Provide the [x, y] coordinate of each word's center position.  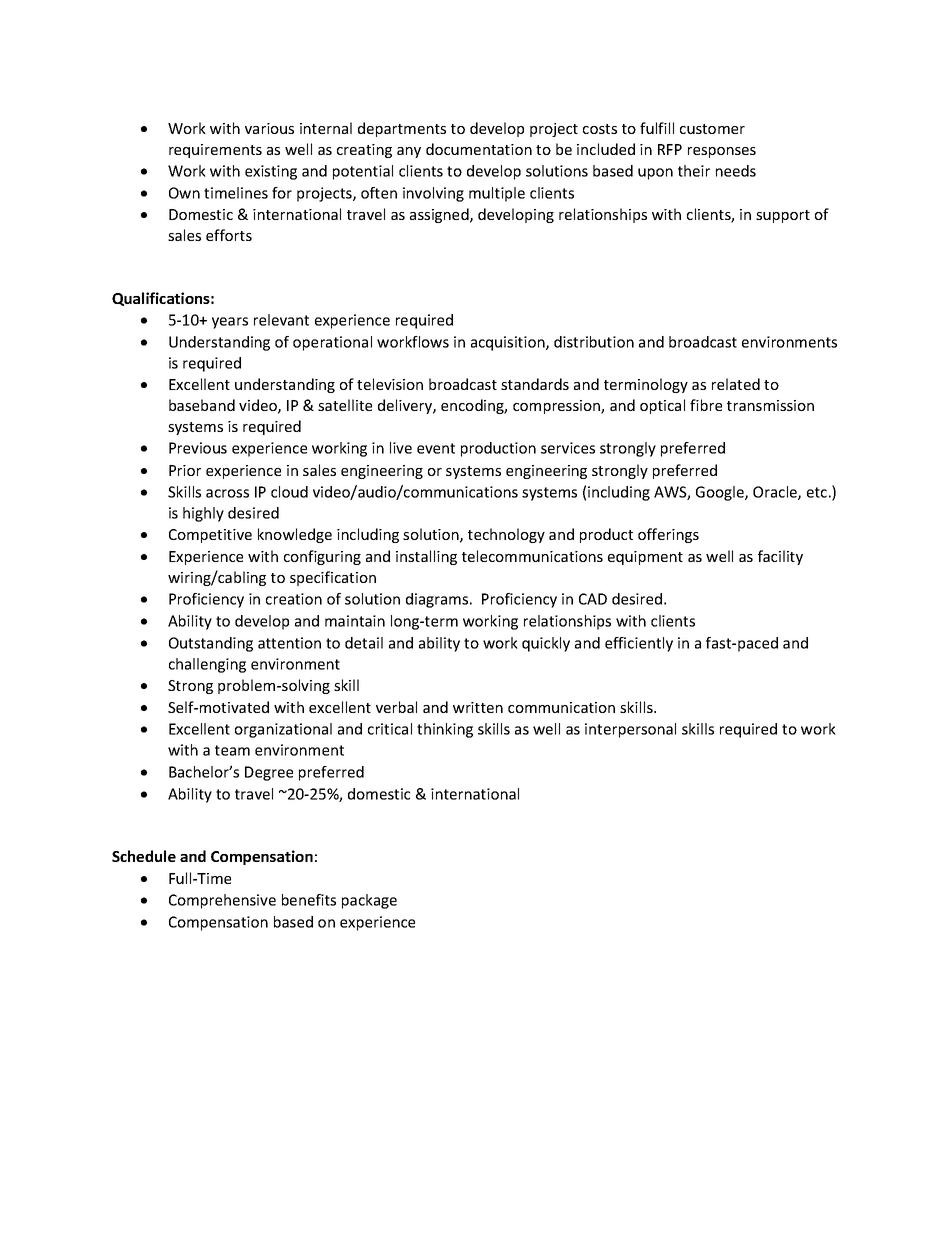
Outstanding [211, 644]
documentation [479, 149]
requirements [215, 151]
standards [535, 384]
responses [722, 152]
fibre [706, 405]
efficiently [639, 644]
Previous [198, 448]
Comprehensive [222, 901]
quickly [546, 644]
